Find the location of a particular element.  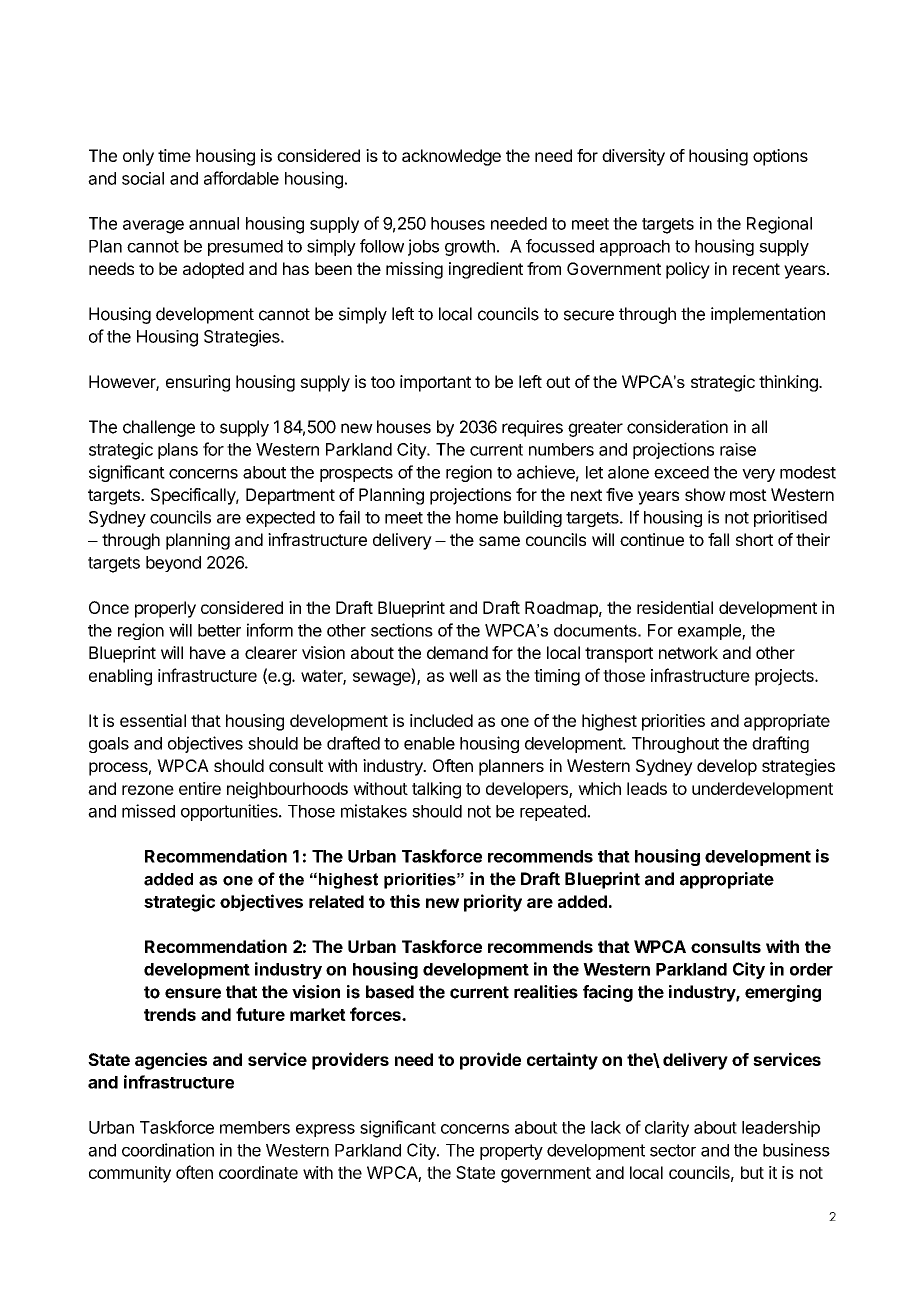

acknowledge is located at coordinates (451, 157).
